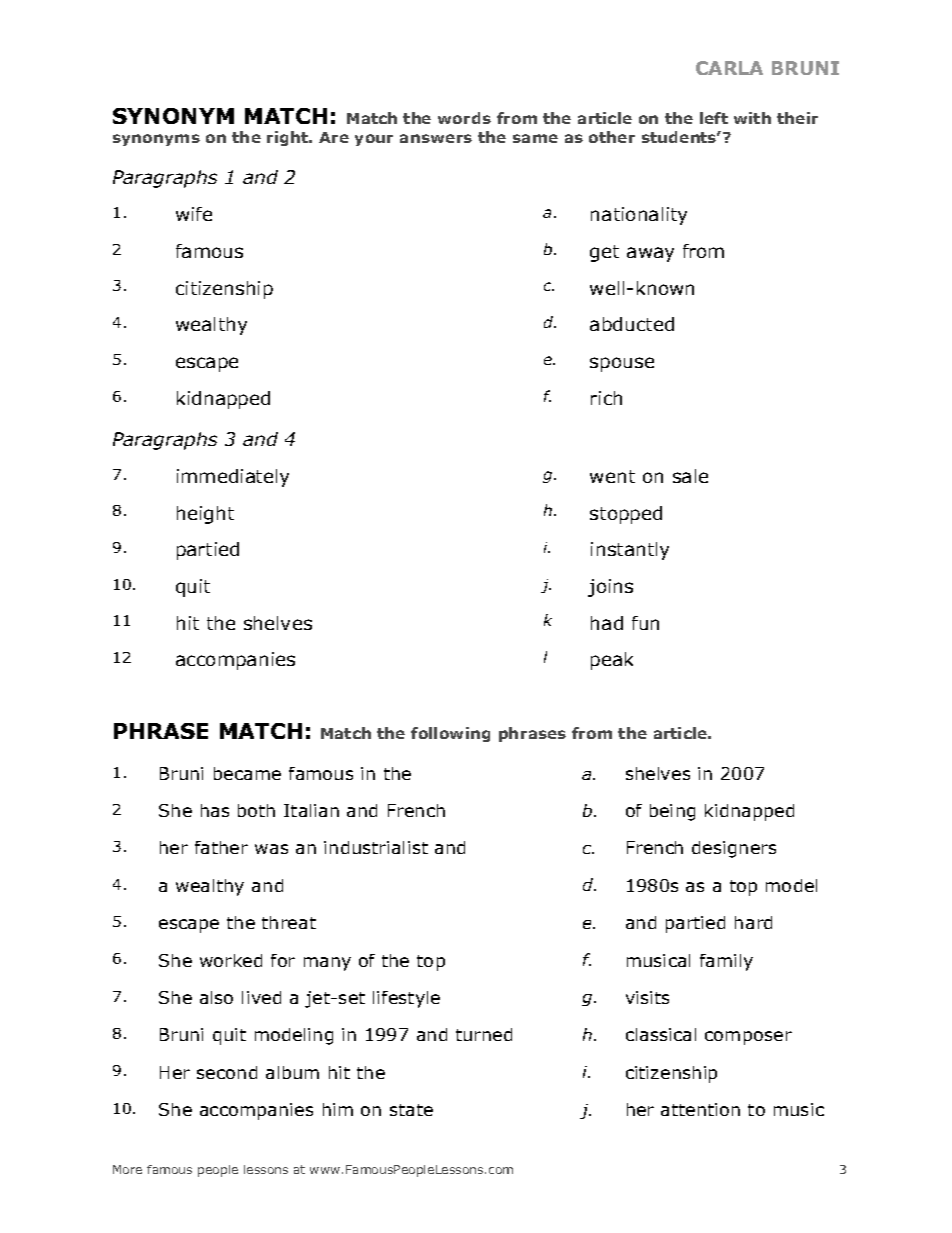  I want to click on attention, so click(700, 1109).
